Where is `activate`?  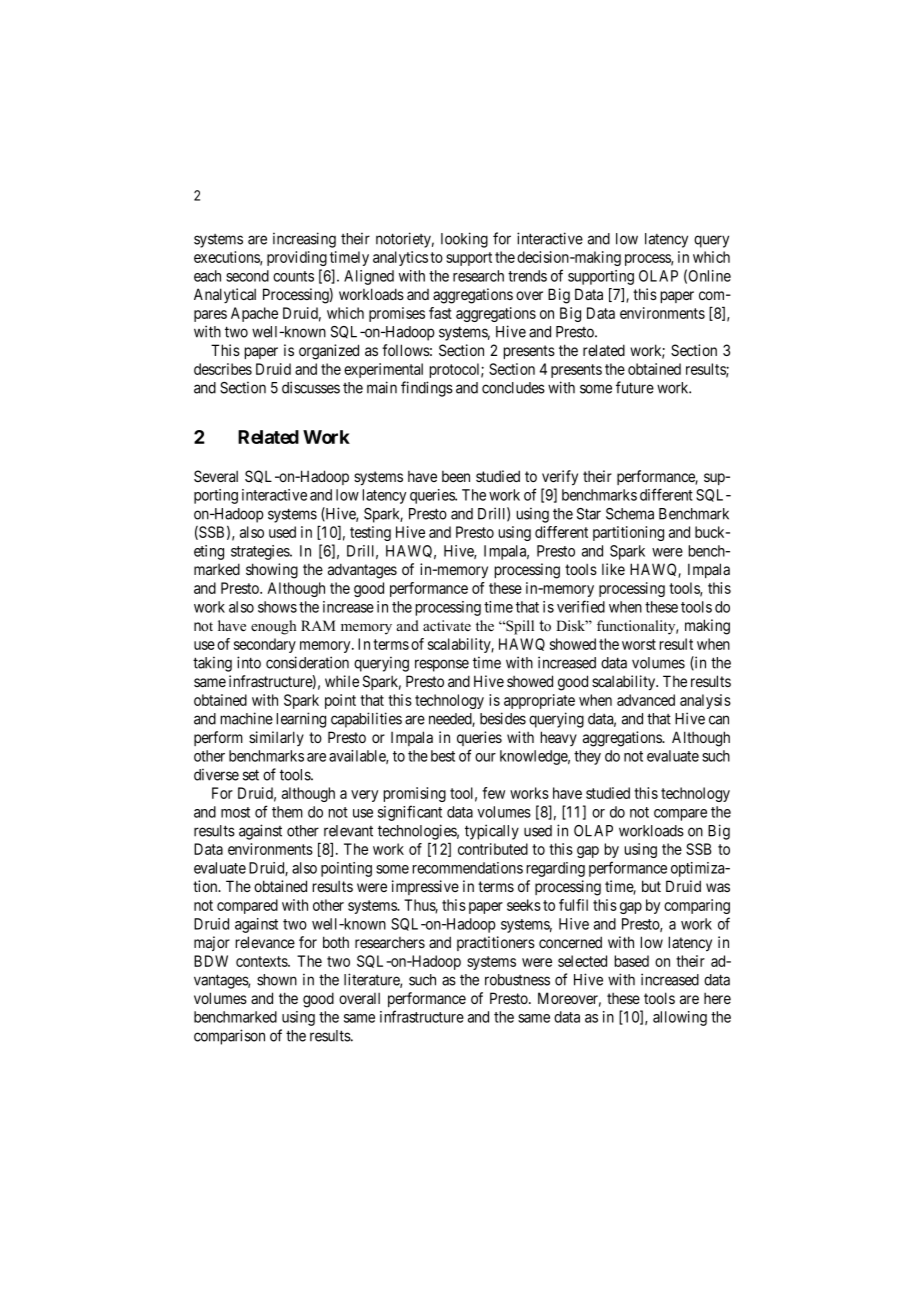
activate is located at coordinates (447, 625).
